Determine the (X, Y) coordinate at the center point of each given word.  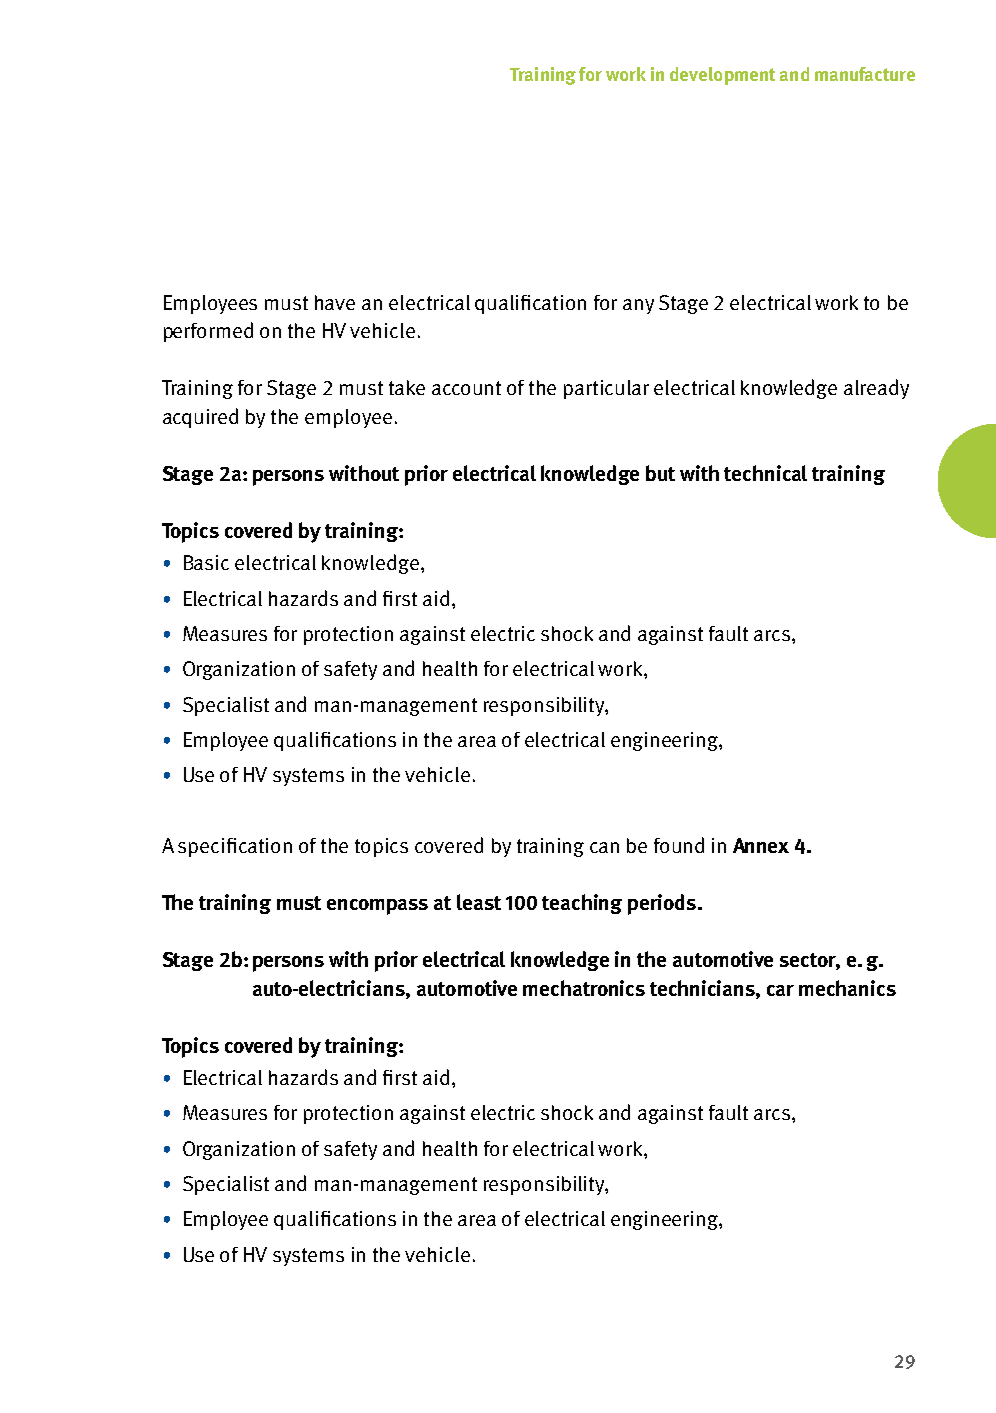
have (335, 302)
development (722, 76)
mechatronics (584, 988)
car (780, 990)
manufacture (865, 74)
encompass (377, 907)
